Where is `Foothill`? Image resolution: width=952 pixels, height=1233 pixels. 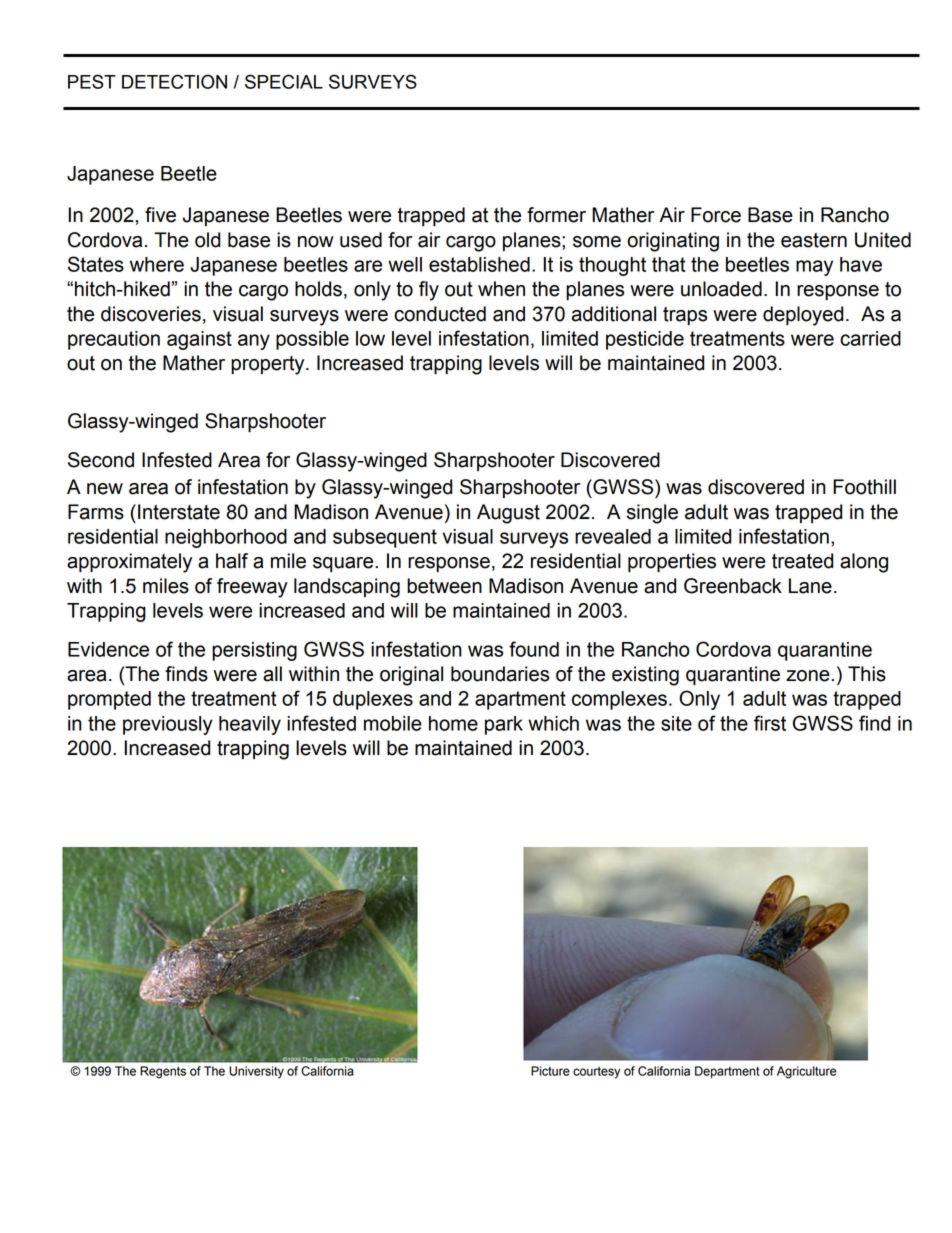 Foothill is located at coordinates (864, 487).
